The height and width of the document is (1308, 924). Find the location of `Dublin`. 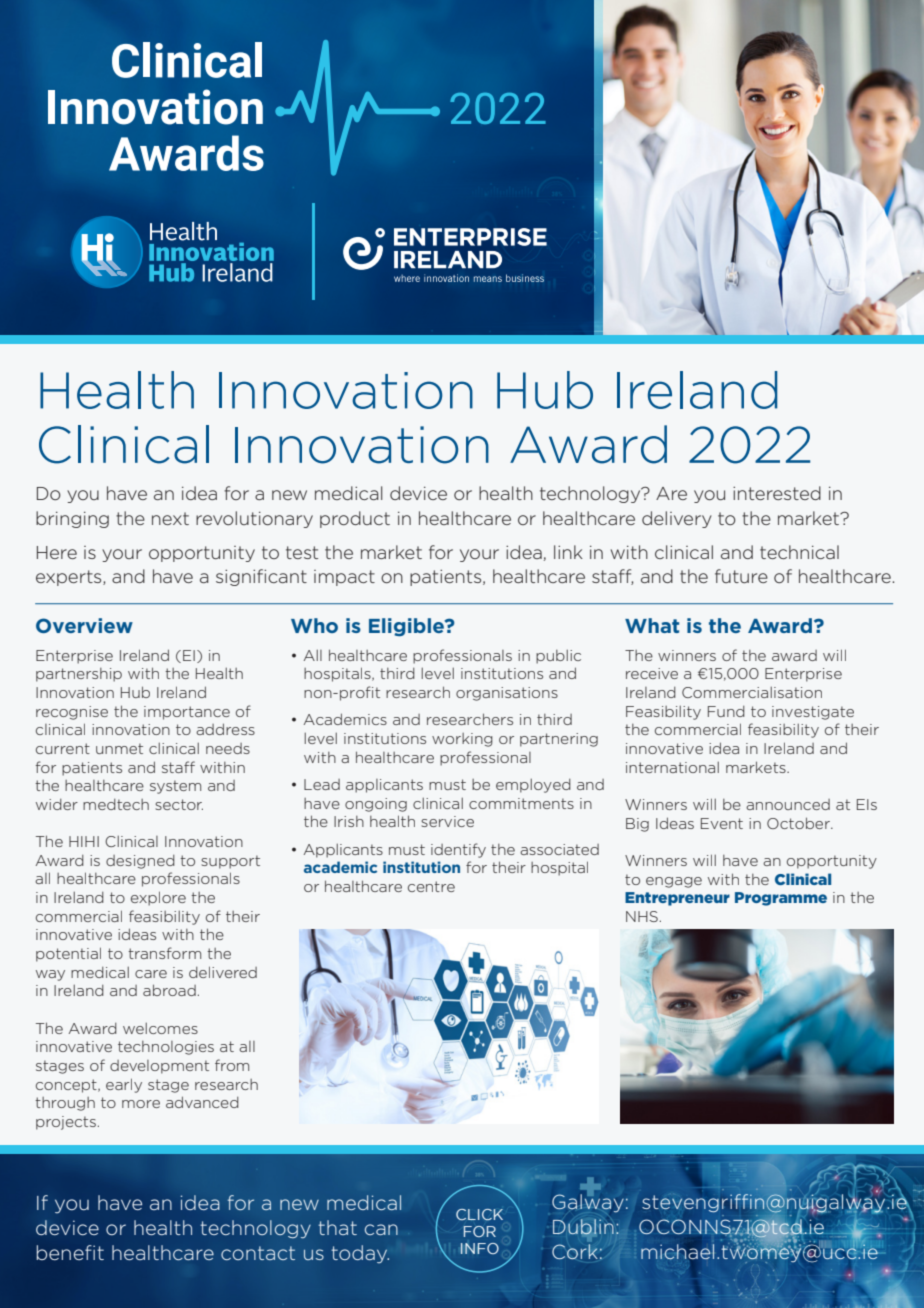

Dublin is located at coordinates (583, 1227).
